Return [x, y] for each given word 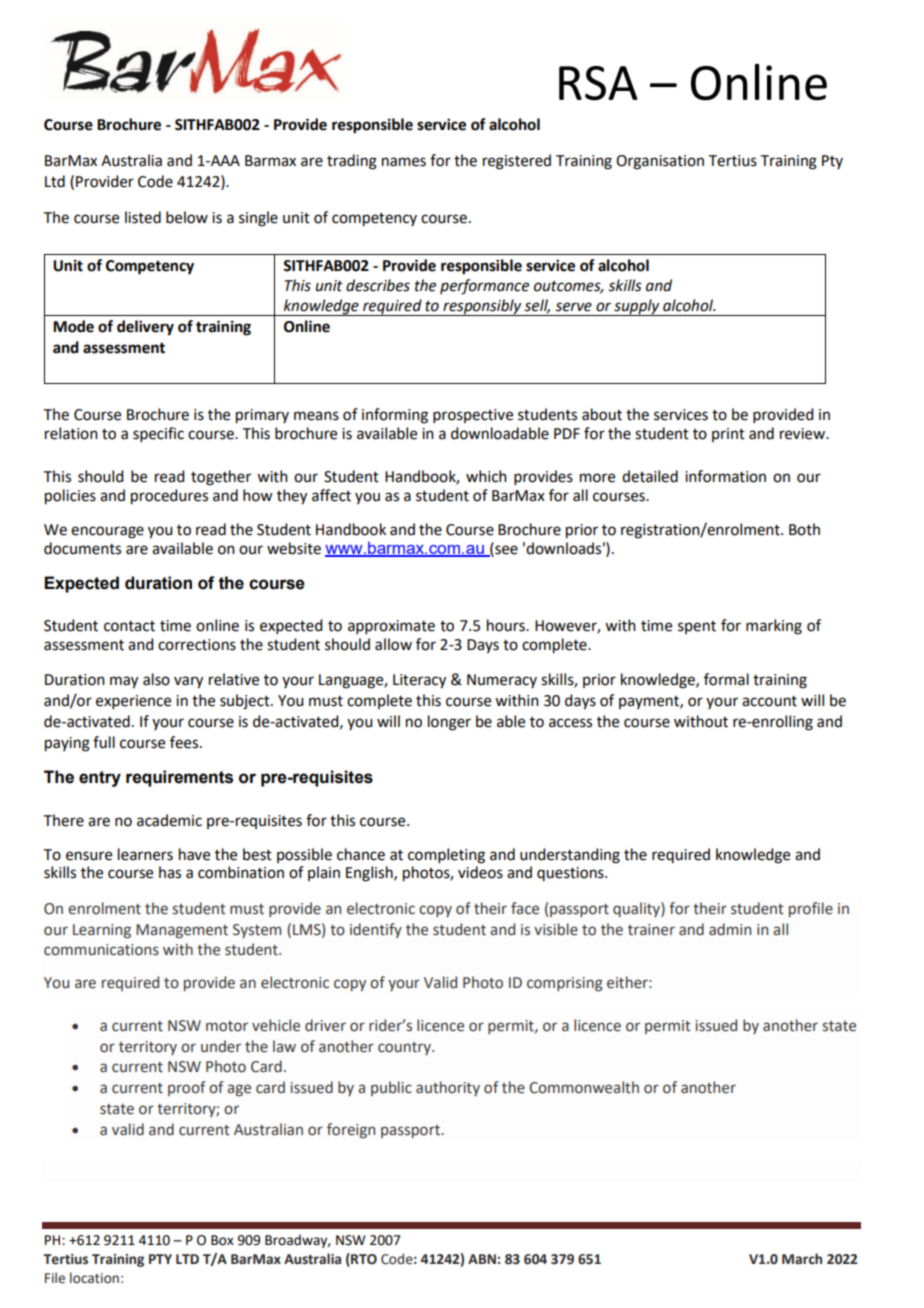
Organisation [660, 162]
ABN [482, 1259]
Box [222, 1240]
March [802, 1258]
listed [143, 217]
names [404, 162]
